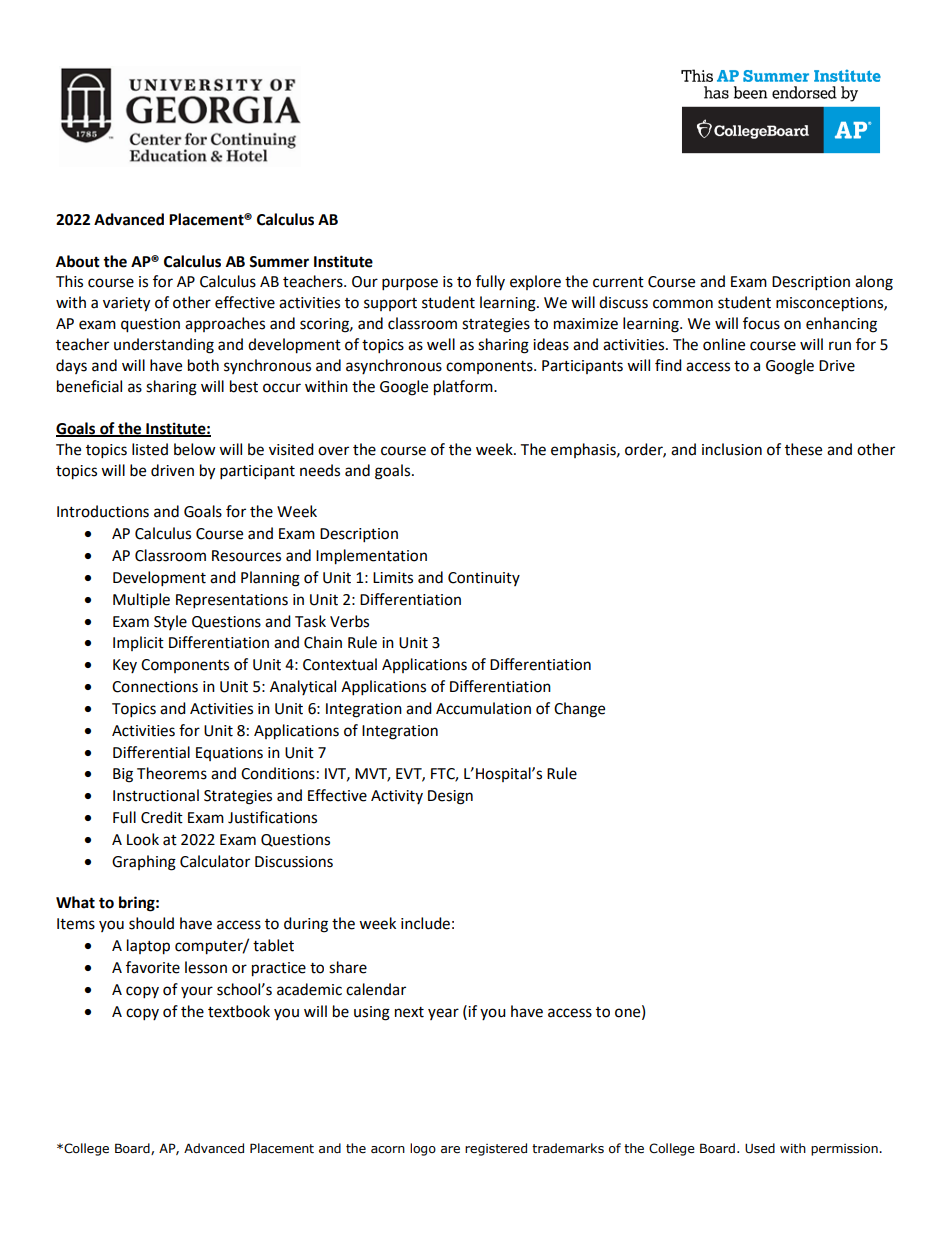 Image resolution: width=952 pixels, height=1233 pixels. I want to click on Style, so click(170, 622).
